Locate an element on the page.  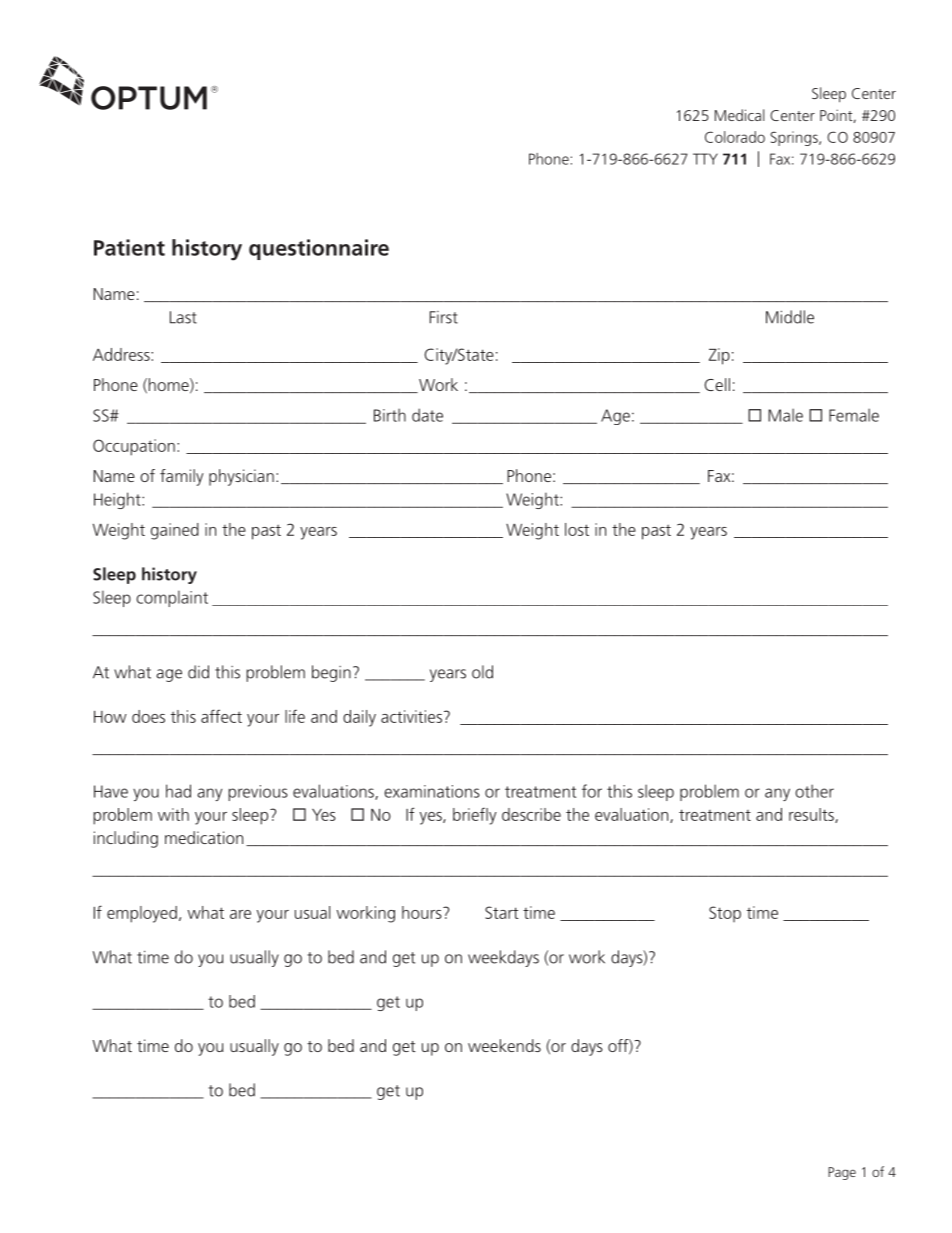
Occupation is located at coordinates (134, 447).
